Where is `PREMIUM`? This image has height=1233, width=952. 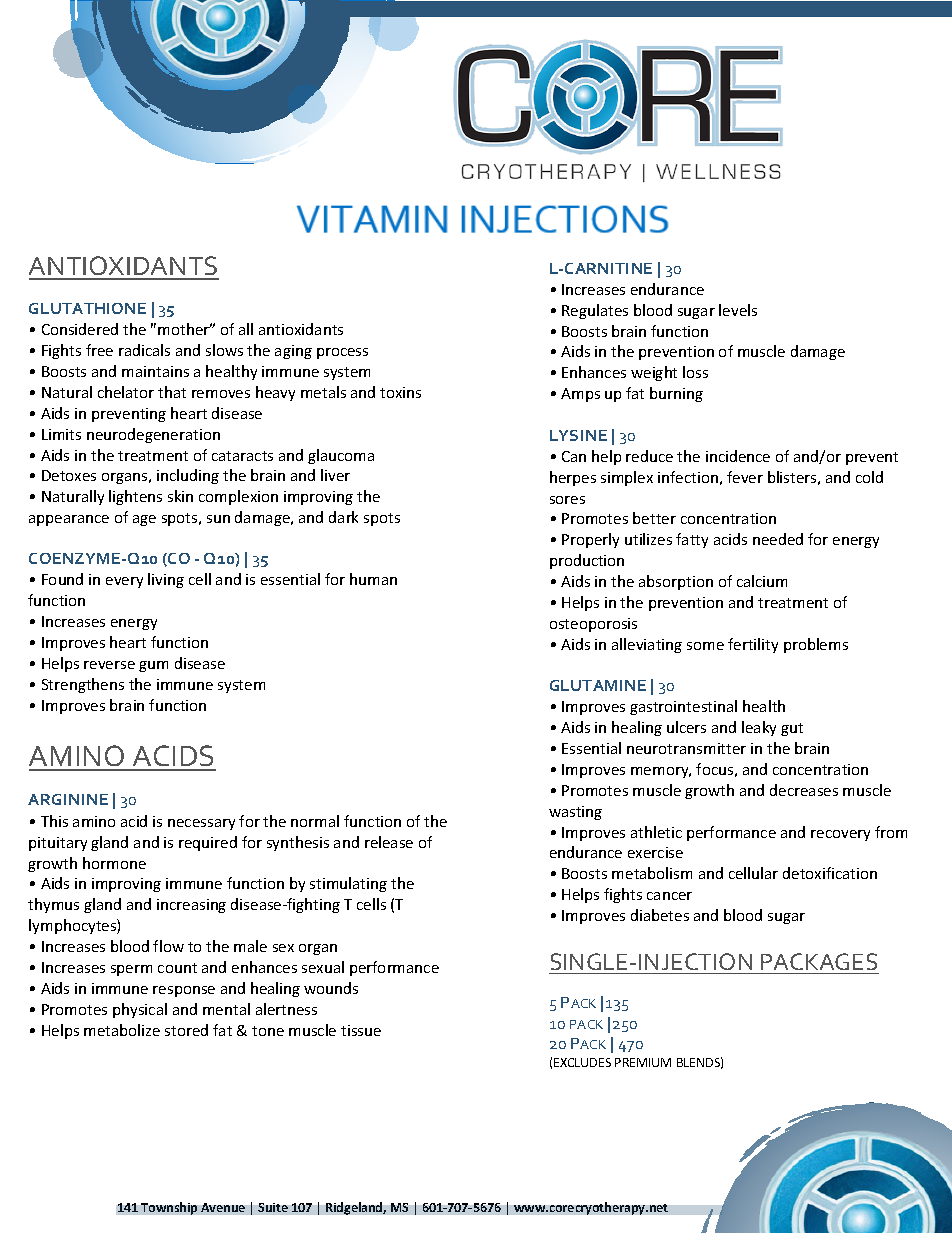 PREMIUM is located at coordinates (643, 1062).
